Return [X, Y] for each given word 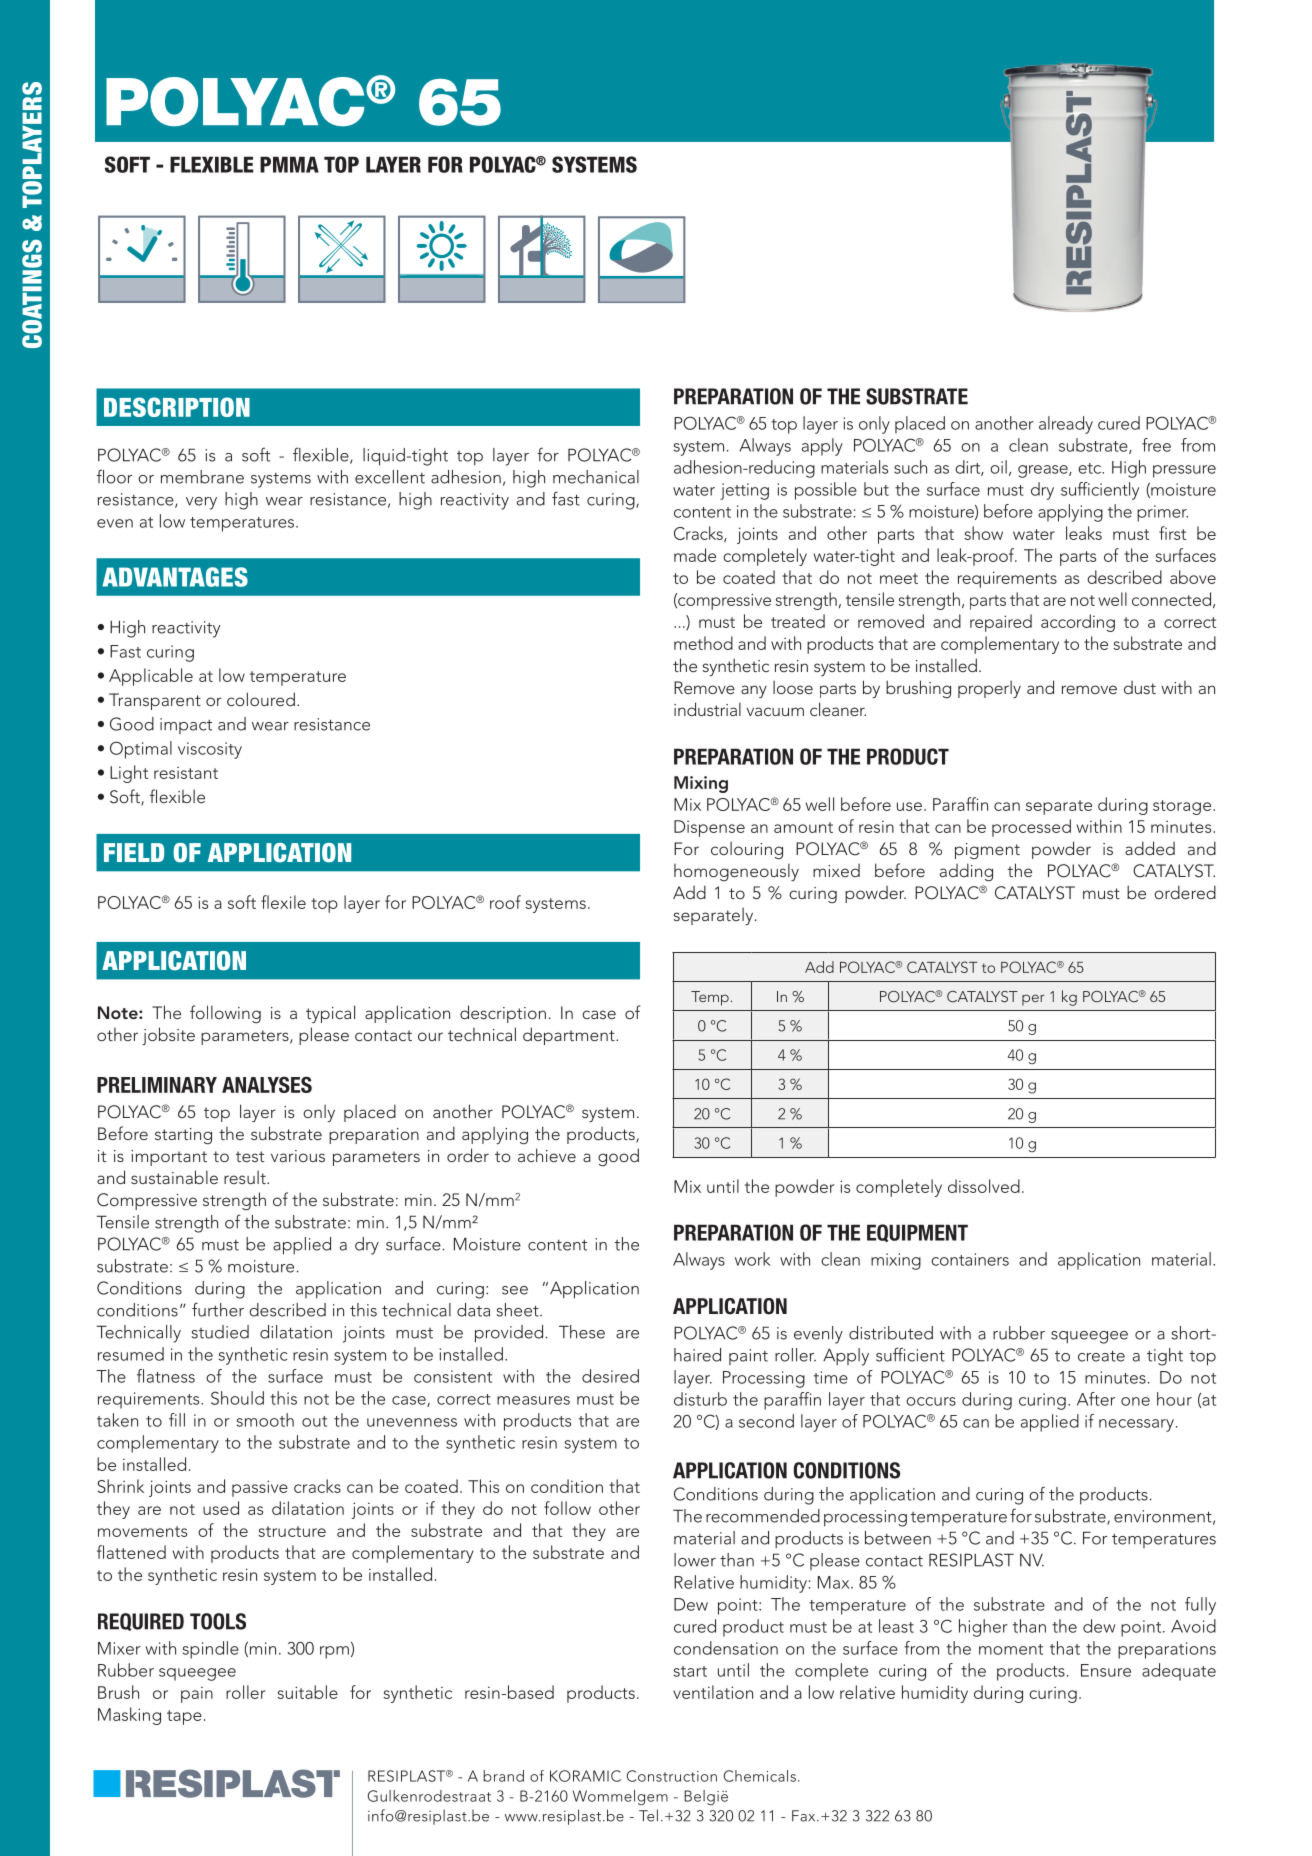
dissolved [984, 1186]
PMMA [289, 164]
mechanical [596, 477]
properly [989, 689]
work [753, 1259]
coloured [261, 699]
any [754, 691]
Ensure [1106, 1670]
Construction [672, 1776]
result [246, 1177]
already [1066, 425]
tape [184, 1717]
